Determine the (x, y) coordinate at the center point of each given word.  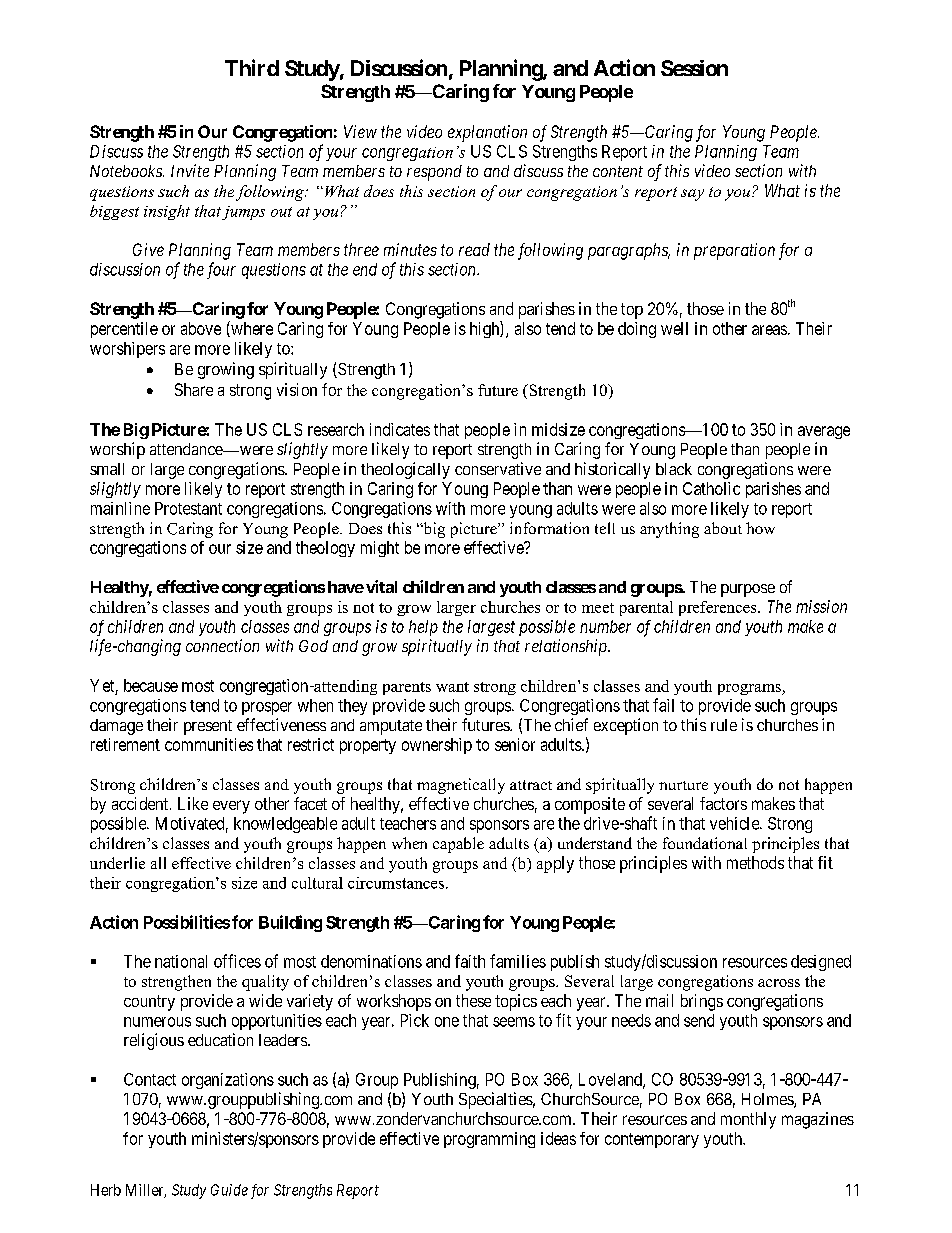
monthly (748, 1120)
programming (489, 1140)
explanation (487, 133)
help (423, 628)
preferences (719, 608)
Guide (229, 1190)
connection (222, 645)
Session (694, 68)
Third (252, 67)
